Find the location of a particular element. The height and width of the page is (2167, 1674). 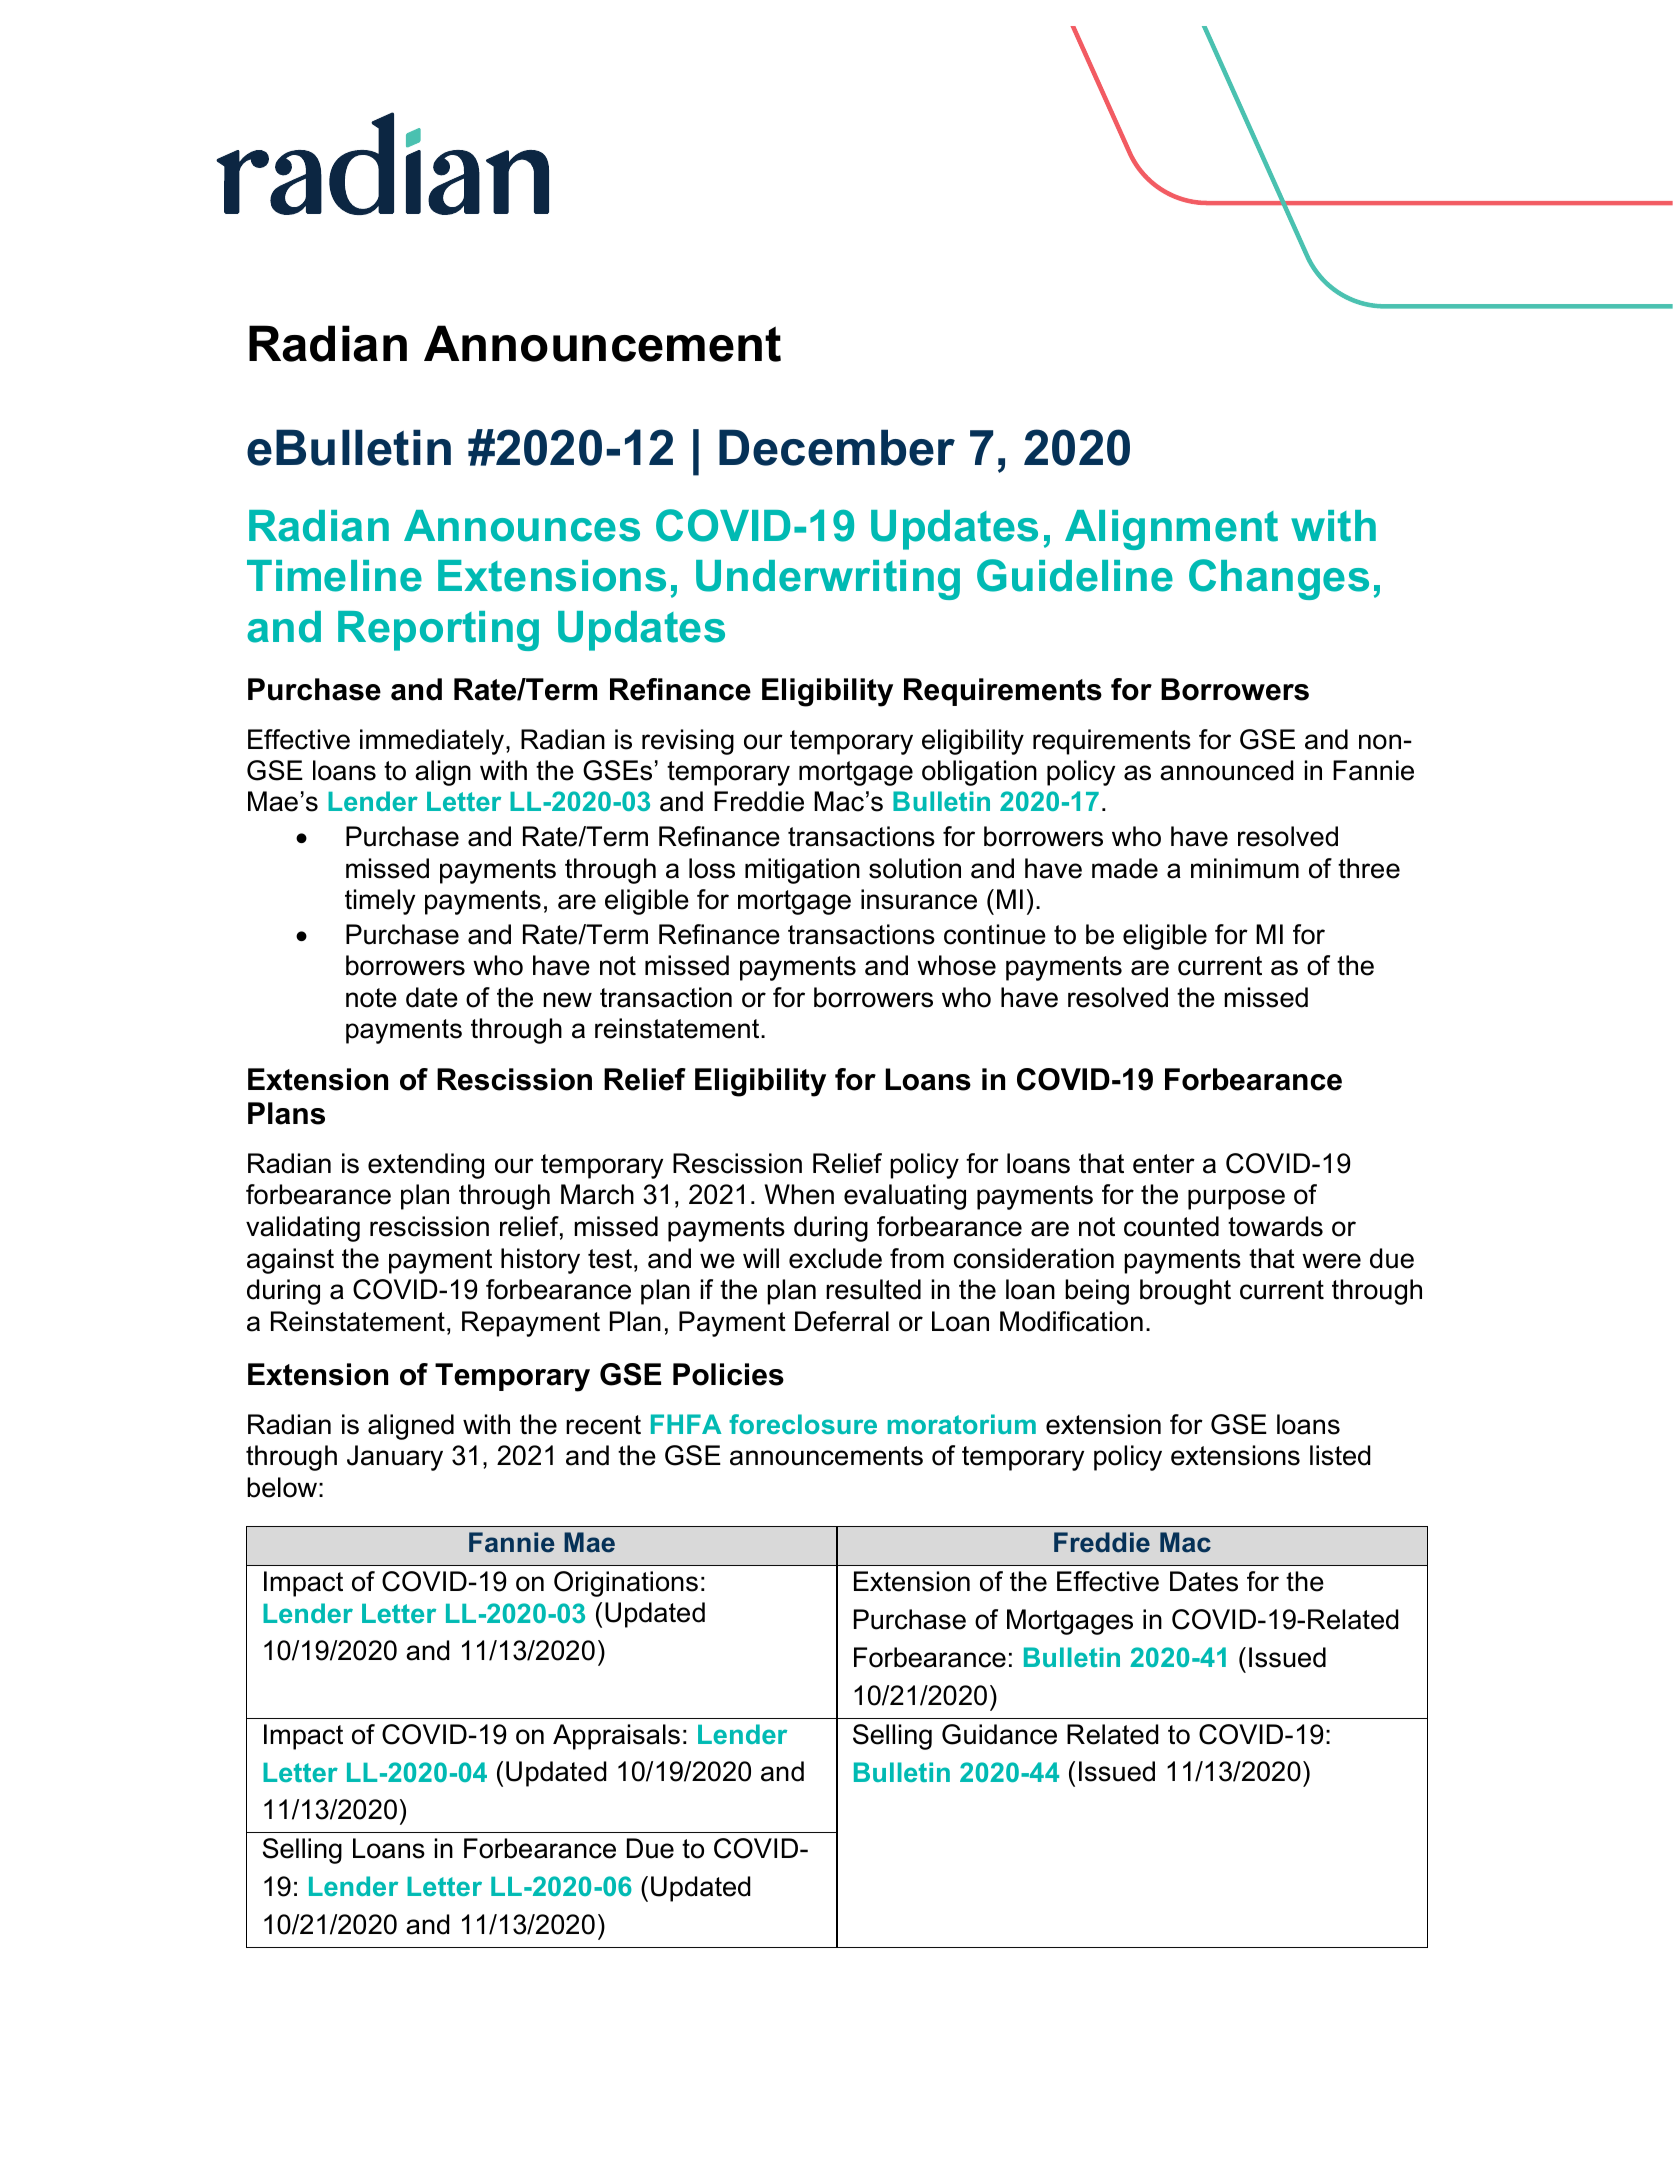

December is located at coordinates (837, 447).
